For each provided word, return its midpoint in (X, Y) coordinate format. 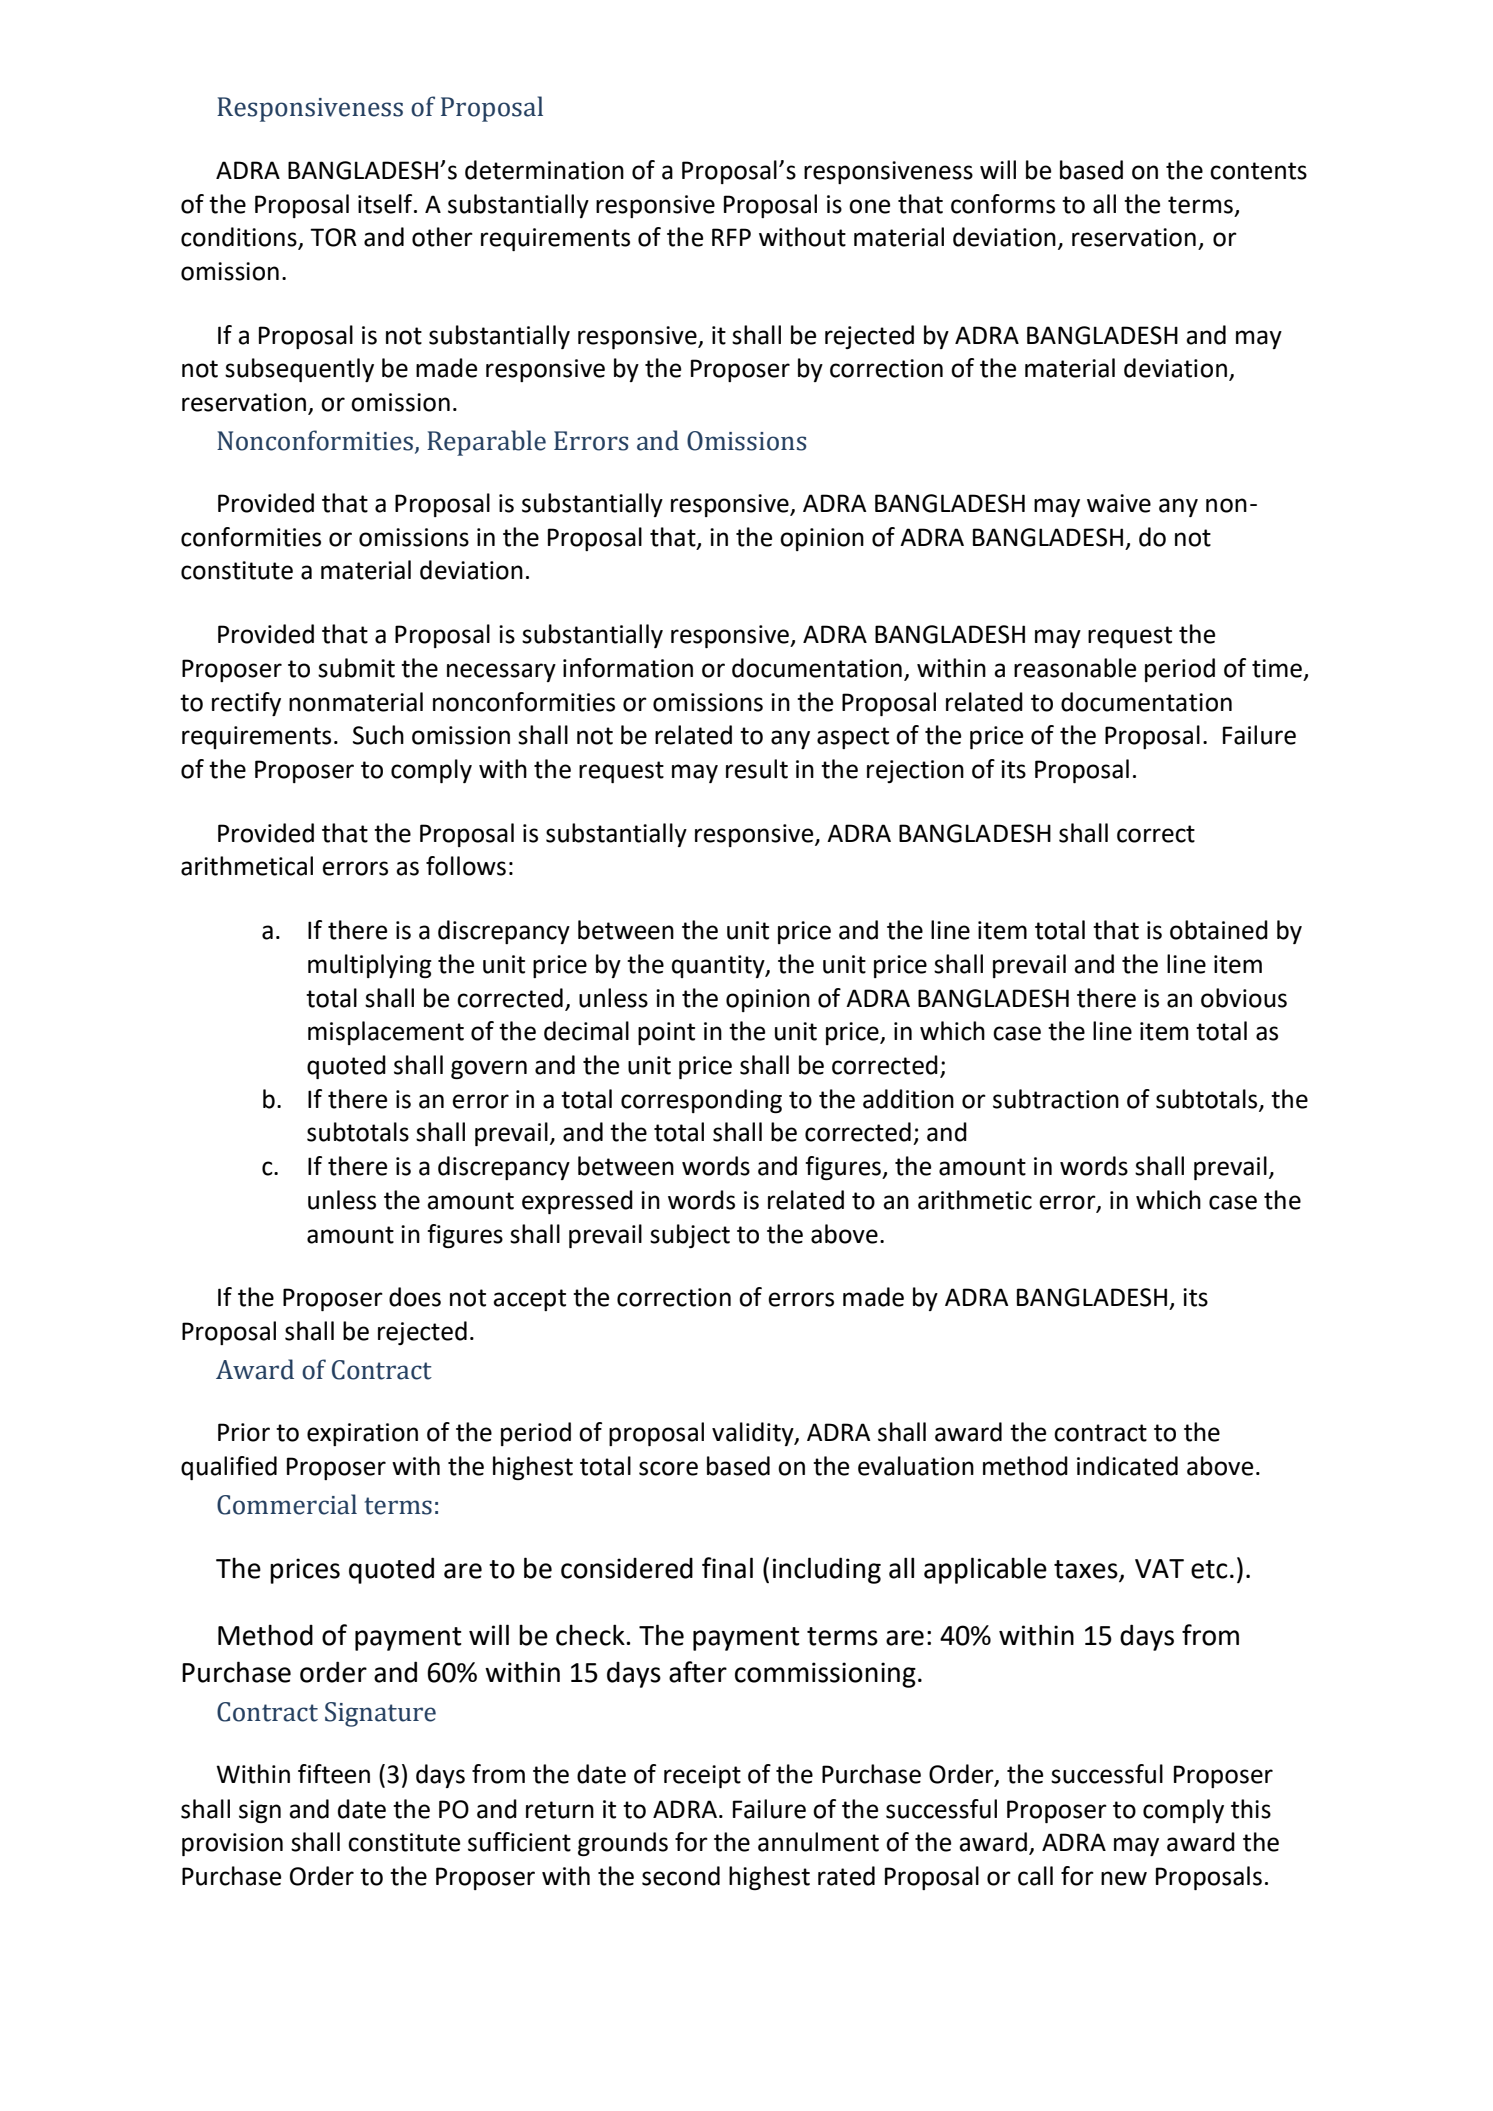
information (628, 668)
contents (1258, 171)
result (757, 769)
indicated (1127, 1466)
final (727, 1568)
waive (1119, 503)
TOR (333, 237)
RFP (731, 237)
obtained (1219, 930)
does (415, 1297)
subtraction (1056, 1099)
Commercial (287, 1504)
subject (690, 1236)
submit (356, 668)
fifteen (334, 1774)
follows (466, 866)
